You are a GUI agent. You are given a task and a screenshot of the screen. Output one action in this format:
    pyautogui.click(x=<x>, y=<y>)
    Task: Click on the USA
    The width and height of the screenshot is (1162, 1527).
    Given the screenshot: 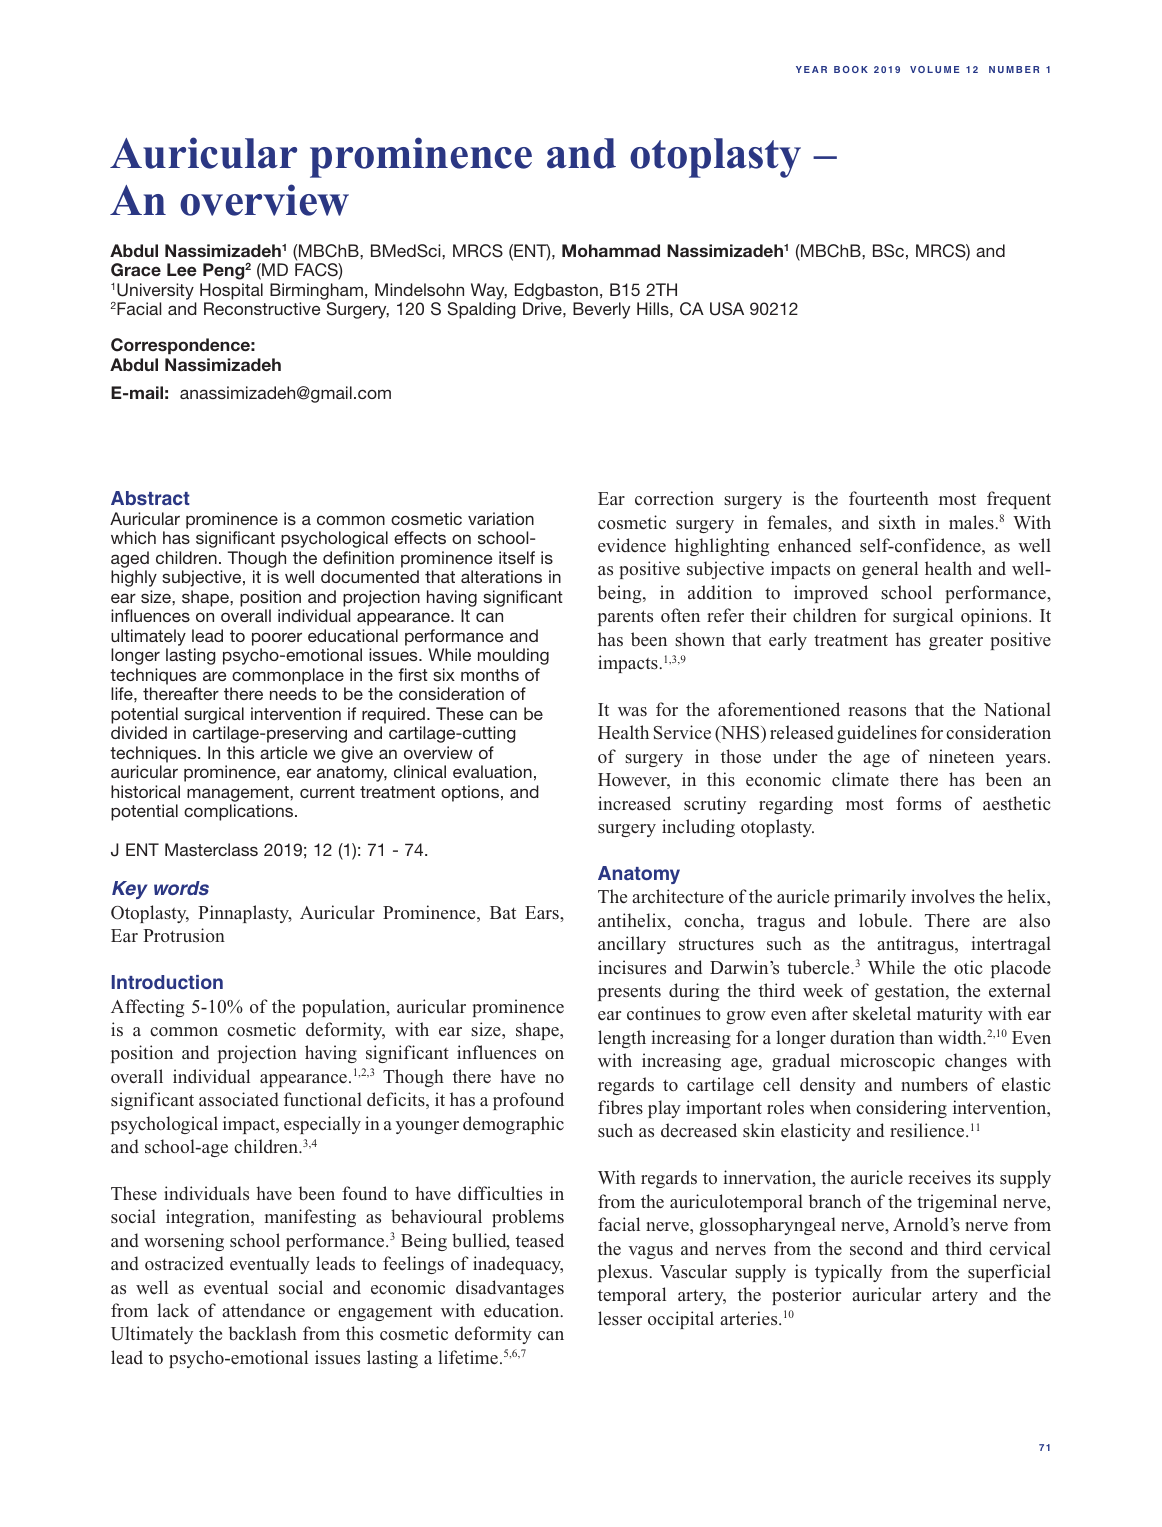 What is the action you would take?
    pyautogui.click(x=727, y=309)
